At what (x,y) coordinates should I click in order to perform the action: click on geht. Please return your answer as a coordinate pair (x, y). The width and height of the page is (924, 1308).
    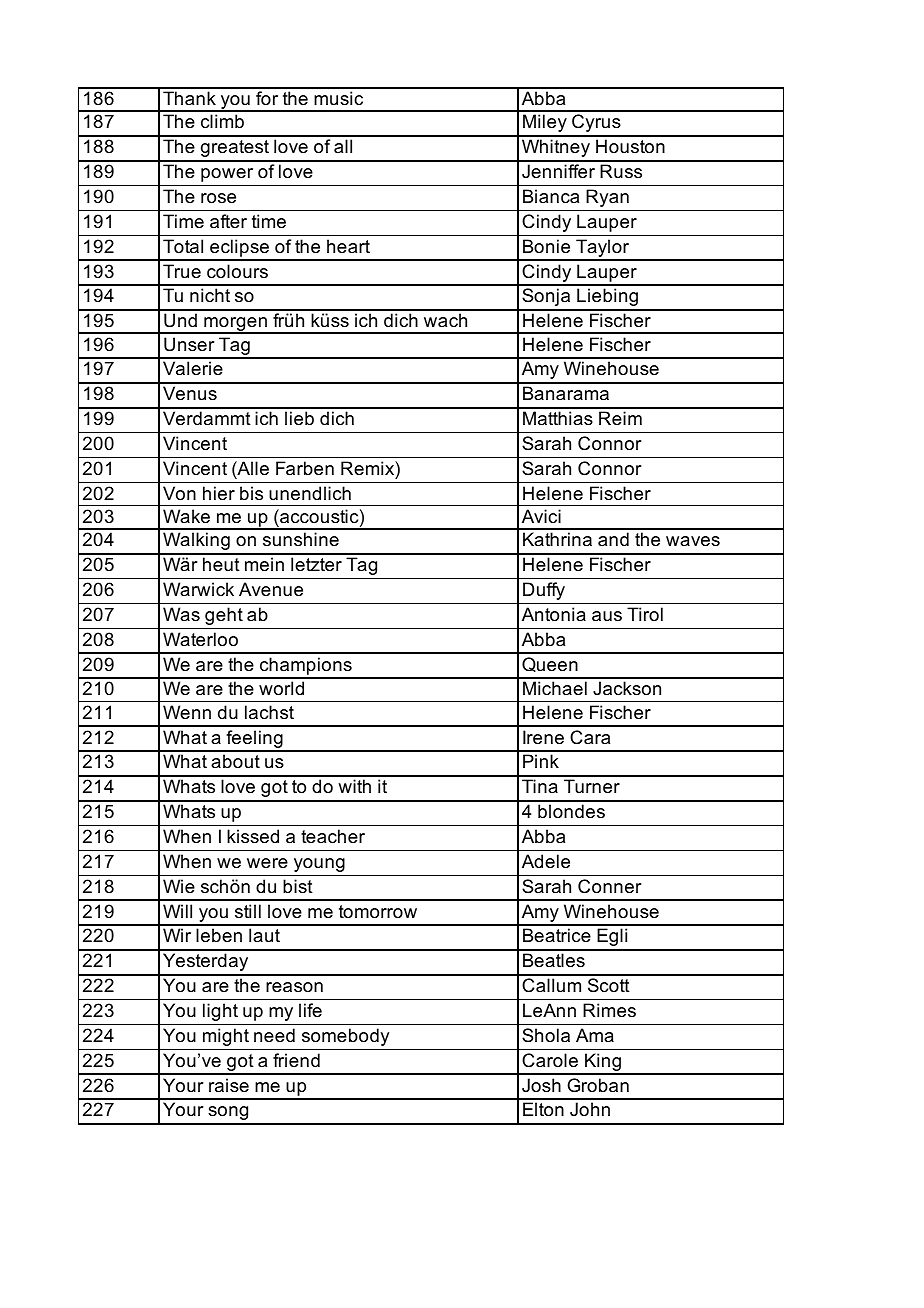
    Looking at the image, I should click on (224, 616).
